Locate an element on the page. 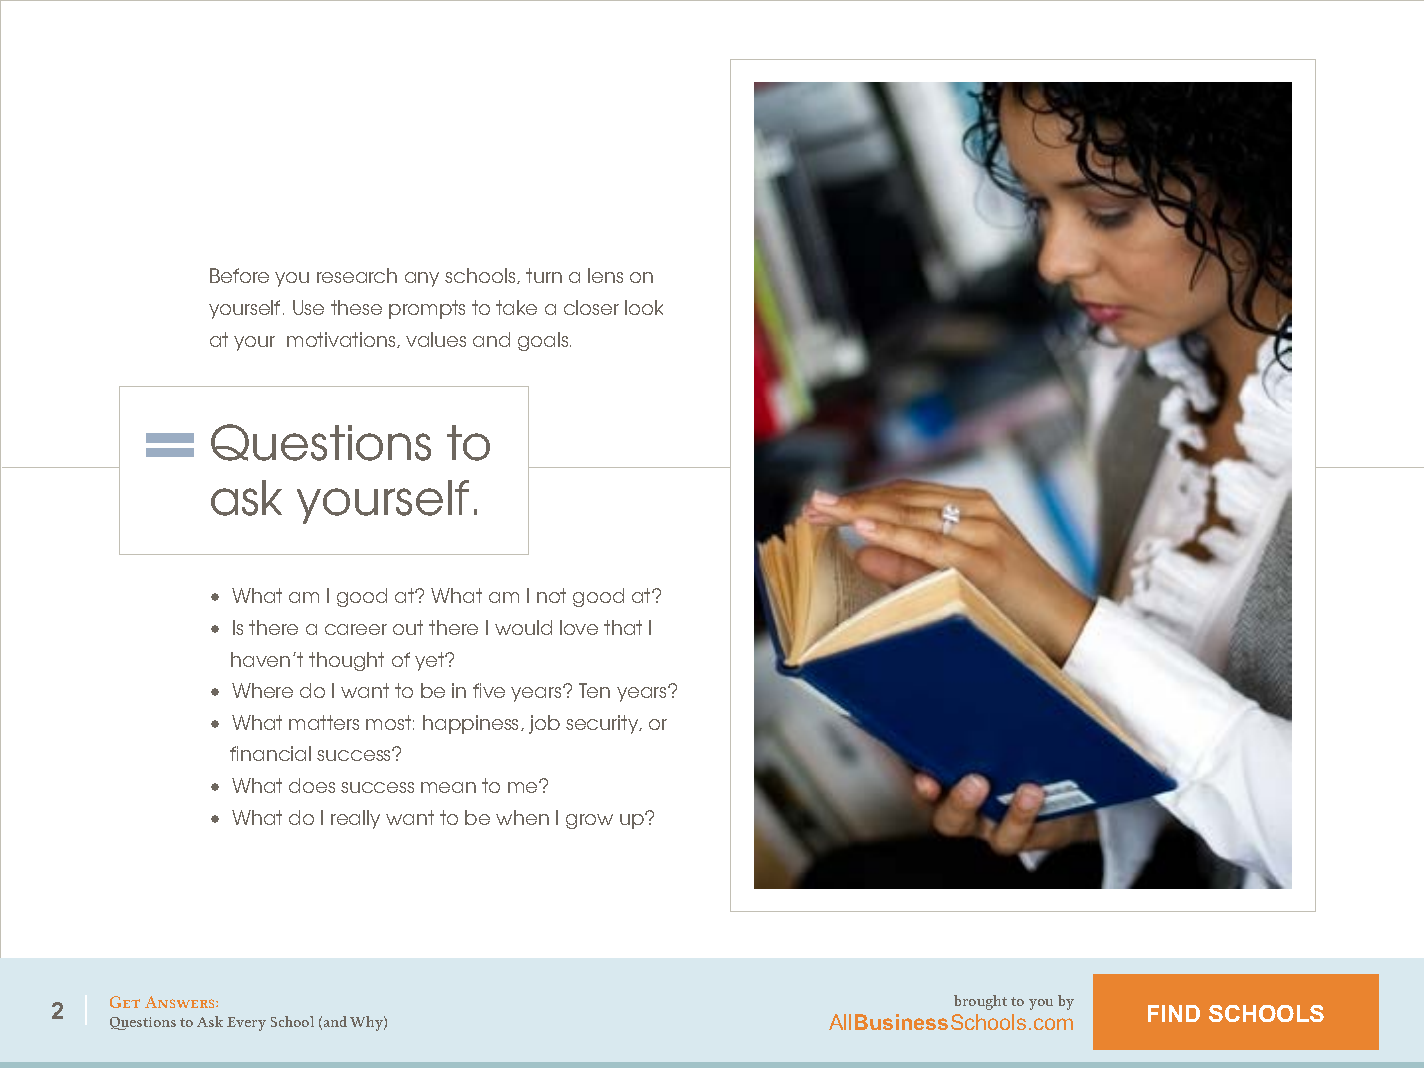 The height and width of the image is (1068, 1424). job is located at coordinates (544, 724).
